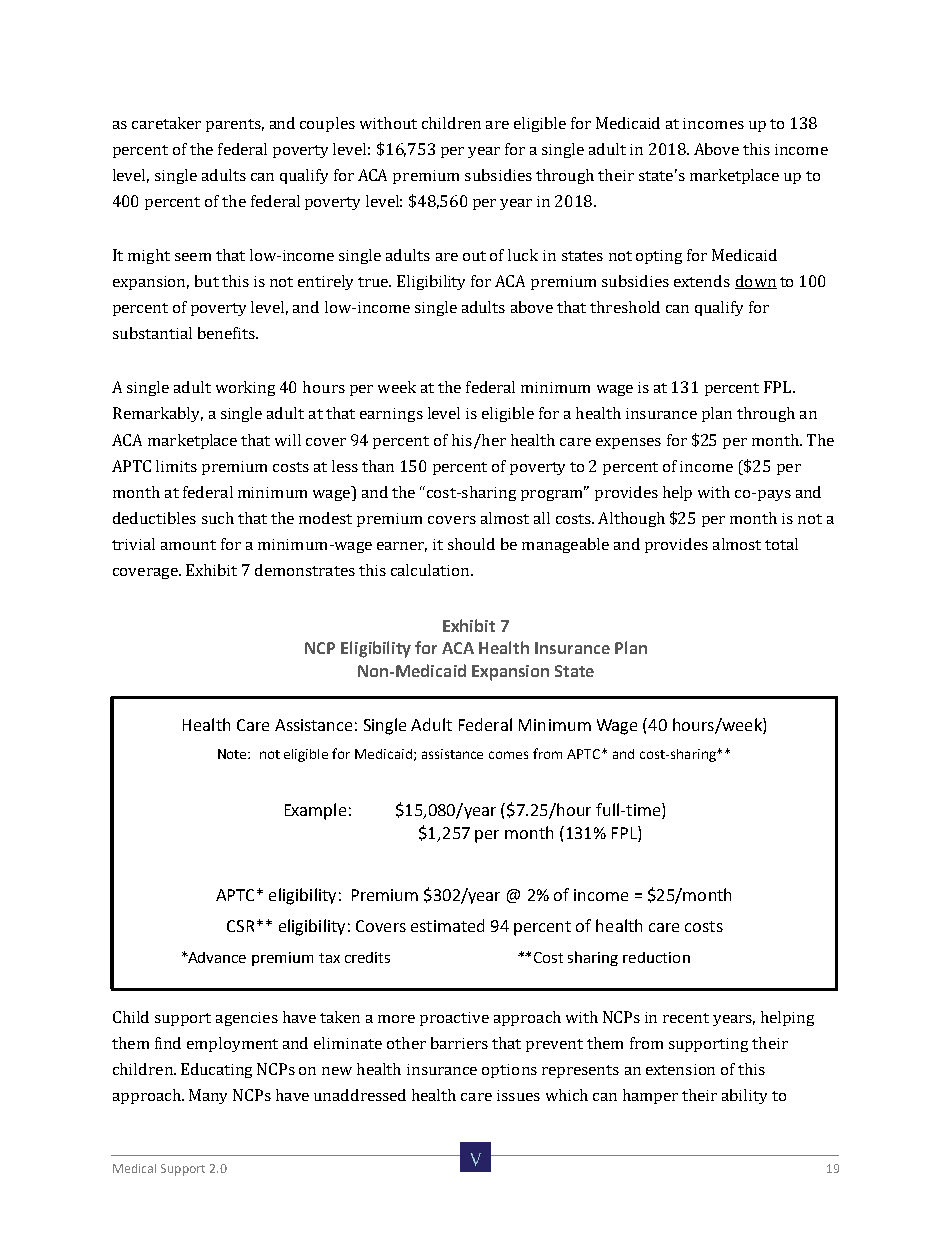  Describe the element at coordinates (659, 257) in the screenshot. I see `opting` at that location.
